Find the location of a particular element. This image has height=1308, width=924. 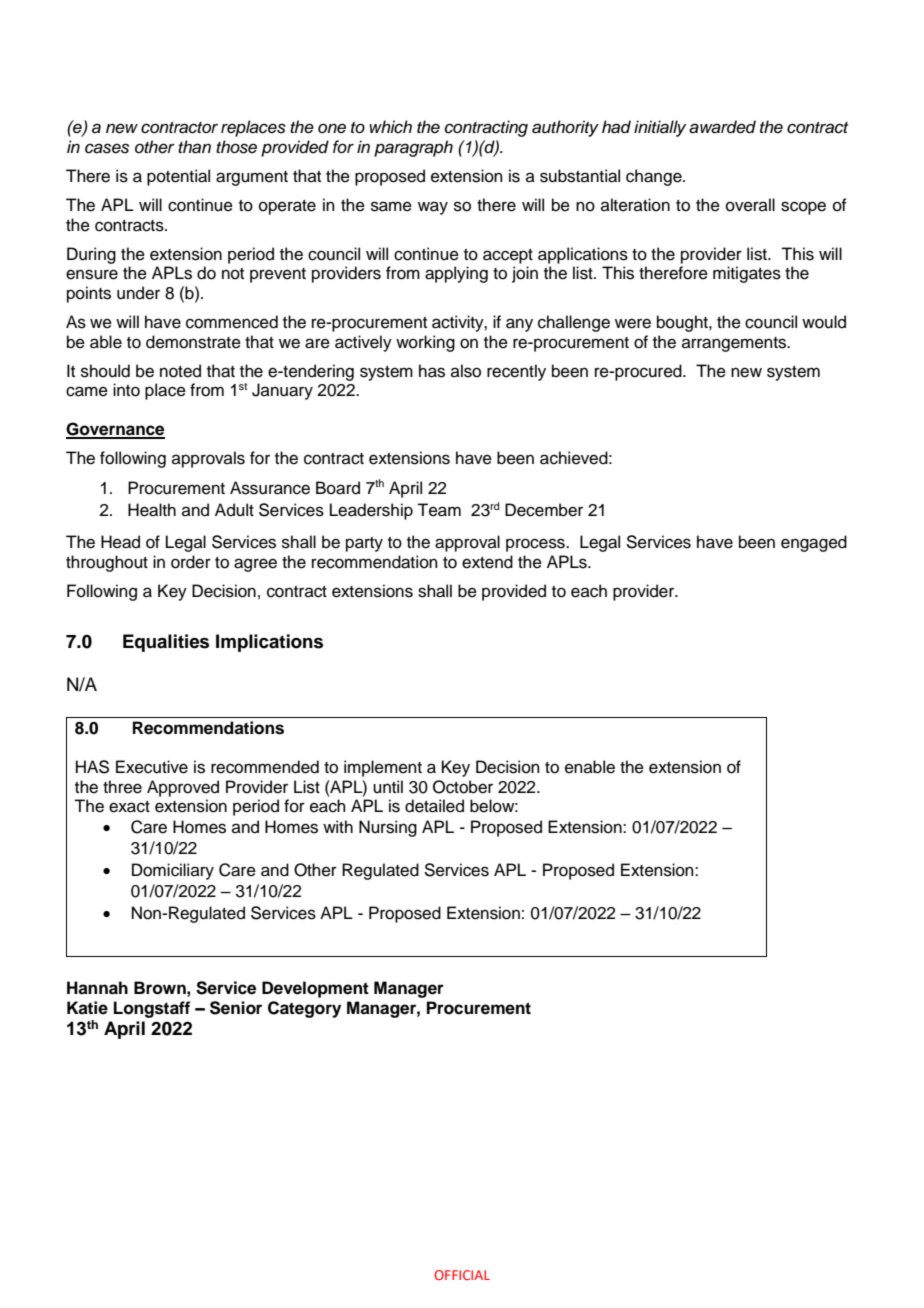

arrangements is located at coordinates (735, 344).
